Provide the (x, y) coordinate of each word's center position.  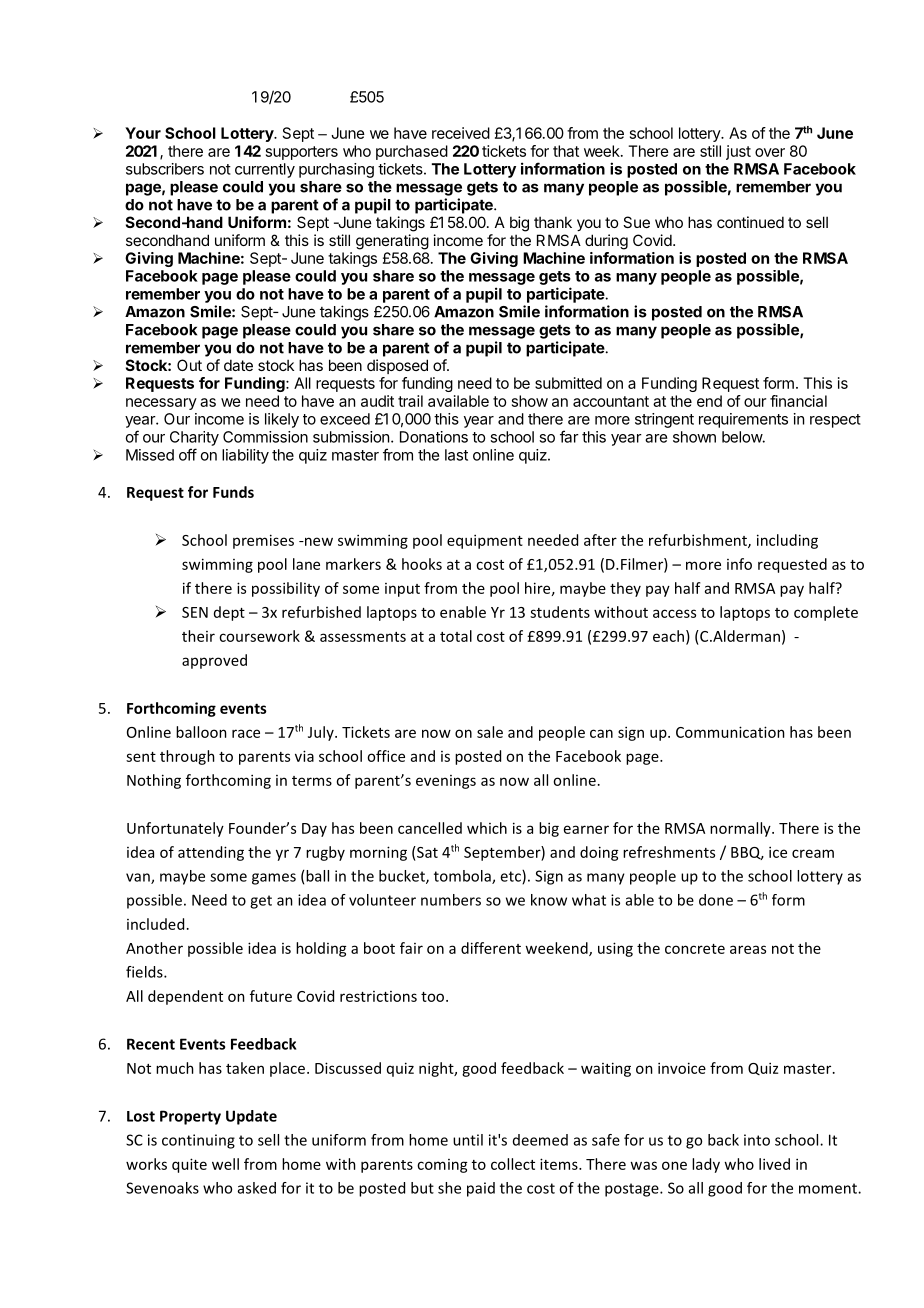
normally (741, 829)
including (787, 541)
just (738, 152)
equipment (485, 541)
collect (513, 1164)
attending (211, 853)
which (487, 828)
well (225, 1164)
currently (265, 170)
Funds (233, 492)
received (461, 133)
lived (774, 1164)
